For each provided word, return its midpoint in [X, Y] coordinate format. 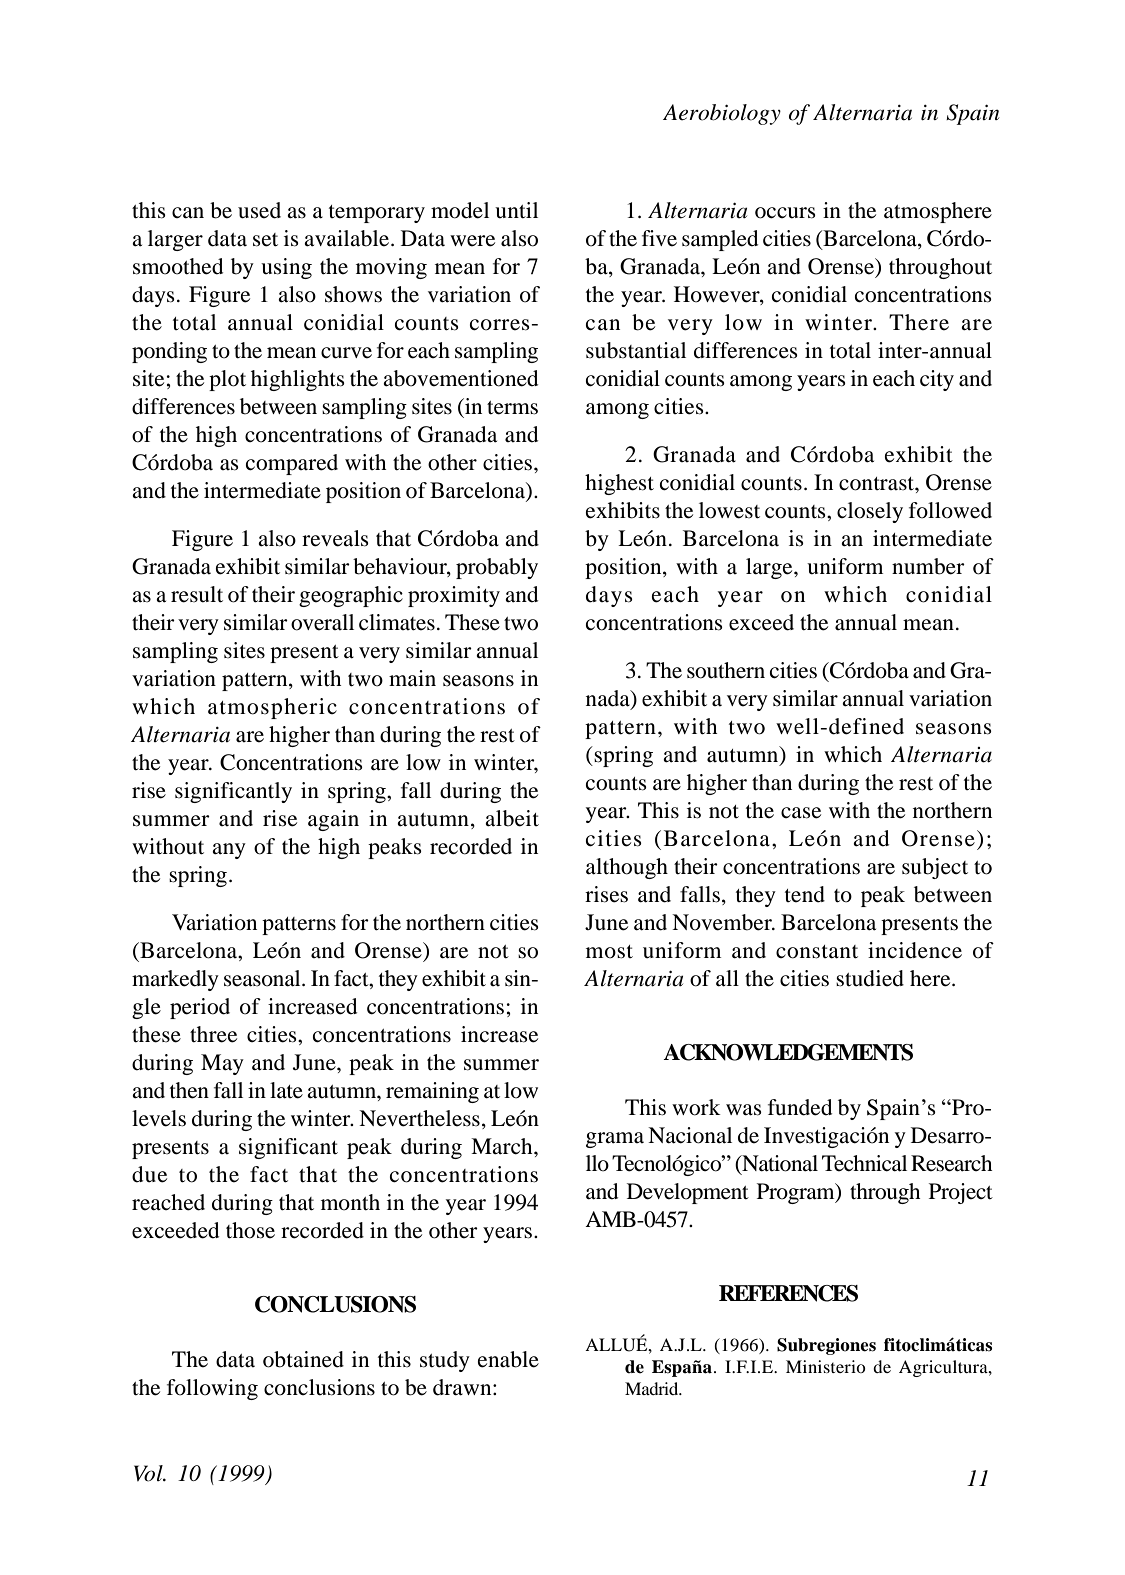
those [250, 1230]
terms [512, 408]
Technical [864, 1163]
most [609, 952]
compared [292, 464]
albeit [512, 818]
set [265, 240]
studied [870, 978]
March [503, 1146]
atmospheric [272, 708]
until [516, 210]
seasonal [263, 978]
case [801, 813]
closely [870, 512]
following [212, 1389]
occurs [785, 213]
